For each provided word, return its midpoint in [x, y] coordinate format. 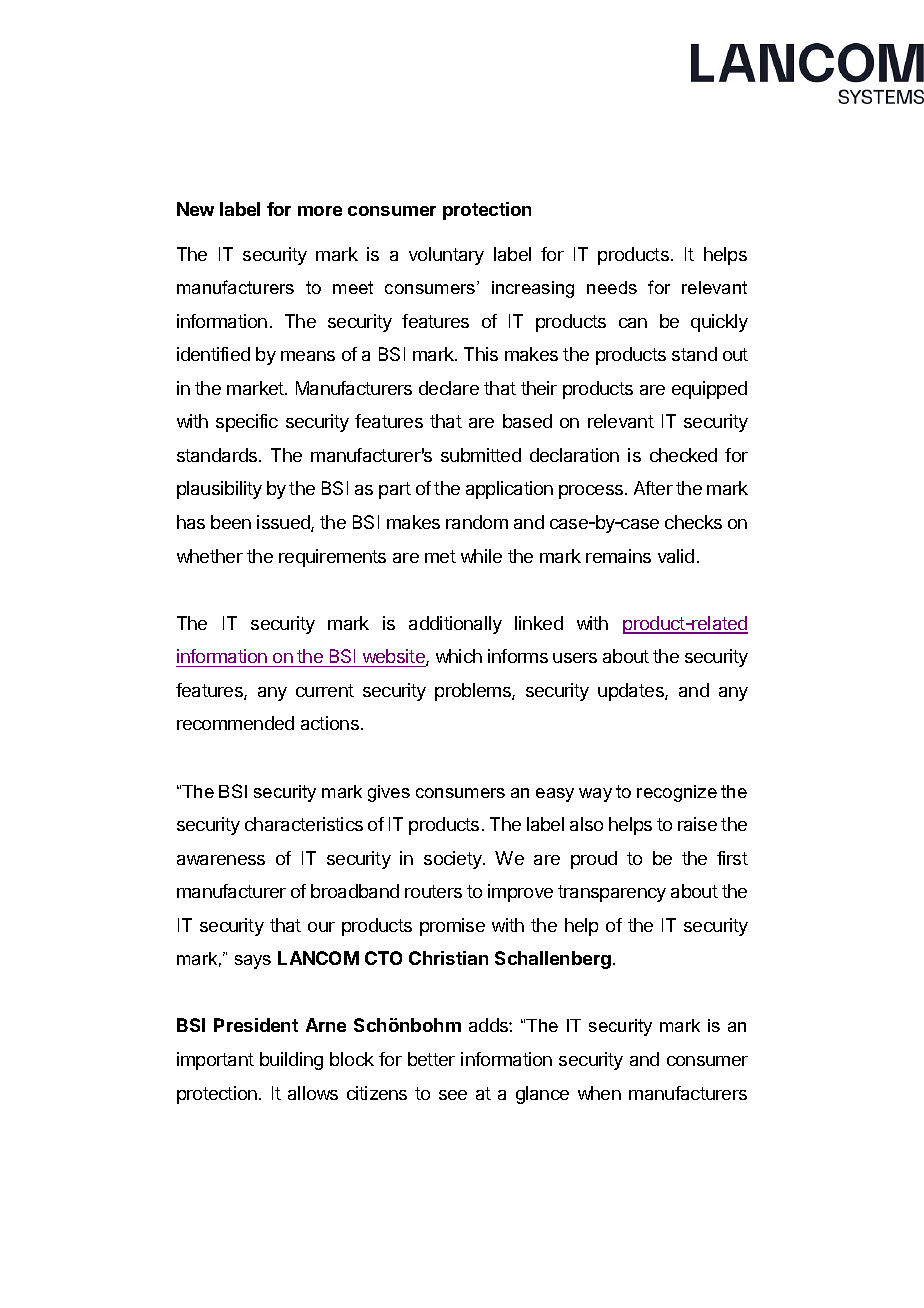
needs [612, 287]
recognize [677, 793]
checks [693, 522]
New [195, 209]
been [231, 522]
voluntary [446, 256]
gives [389, 793]
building [291, 1061]
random [477, 522]
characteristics [304, 824]
